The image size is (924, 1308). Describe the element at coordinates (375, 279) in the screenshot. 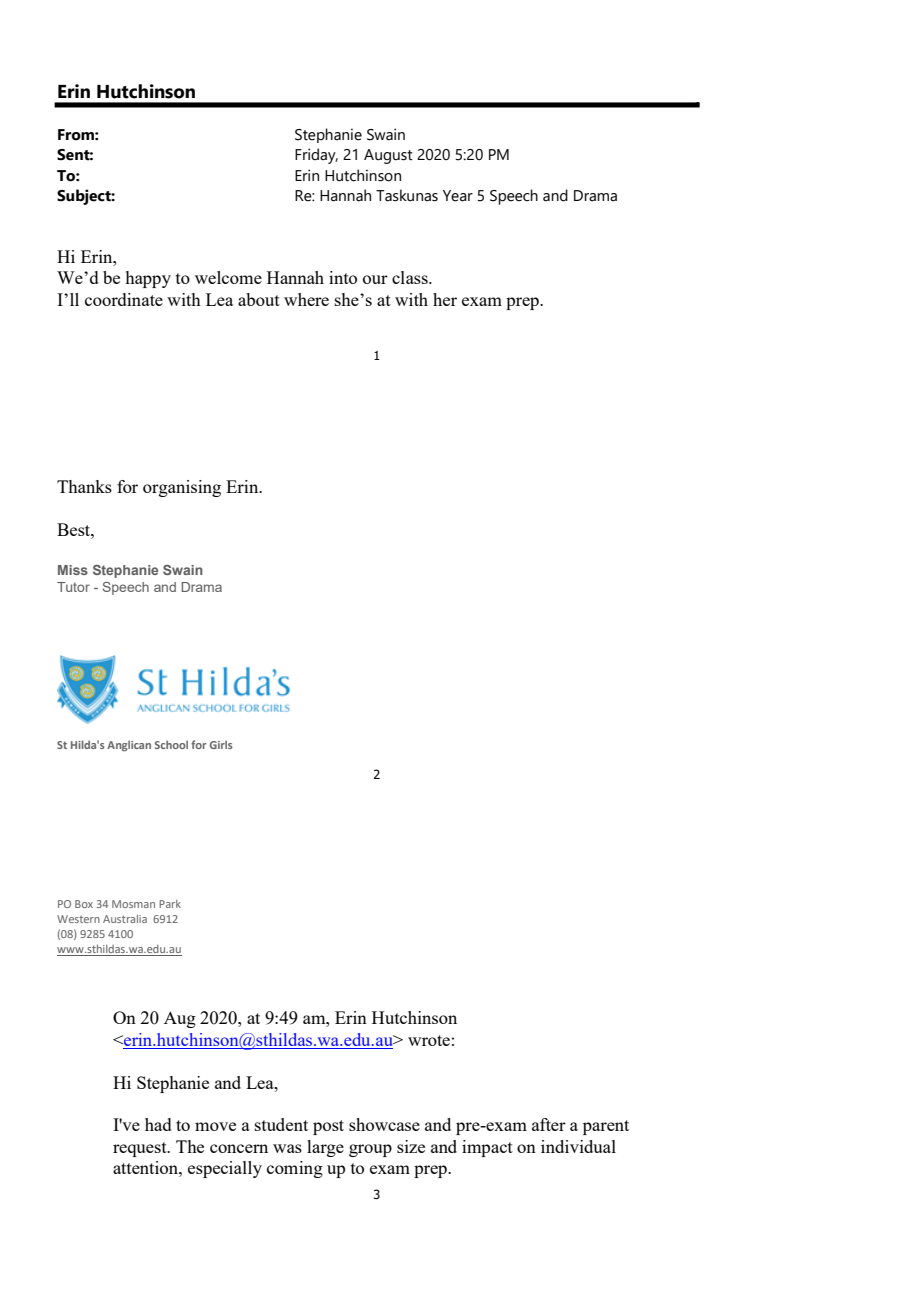

I see `our` at that location.
